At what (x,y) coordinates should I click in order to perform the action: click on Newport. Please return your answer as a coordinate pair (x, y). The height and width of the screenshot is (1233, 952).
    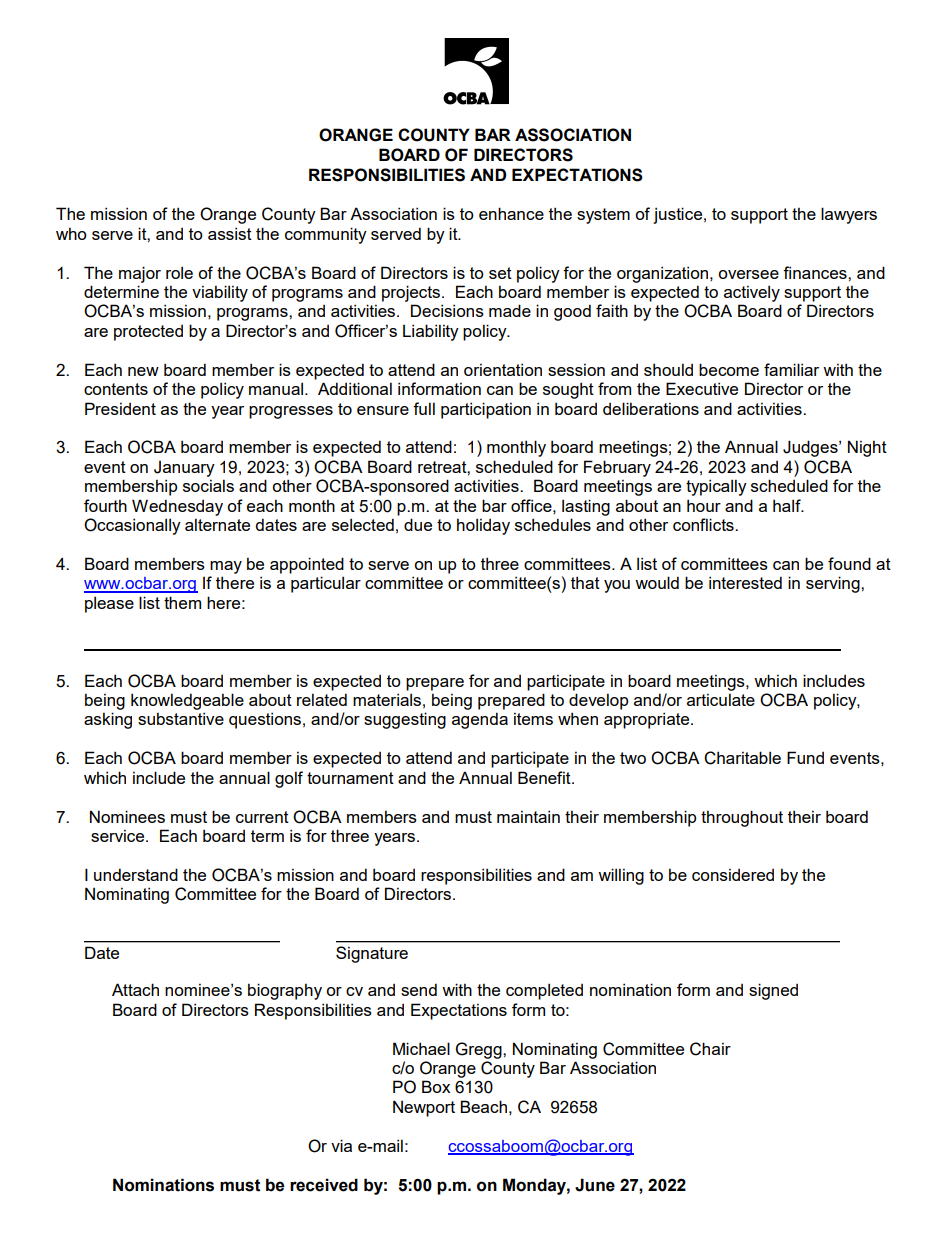
    Looking at the image, I should click on (424, 1108).
